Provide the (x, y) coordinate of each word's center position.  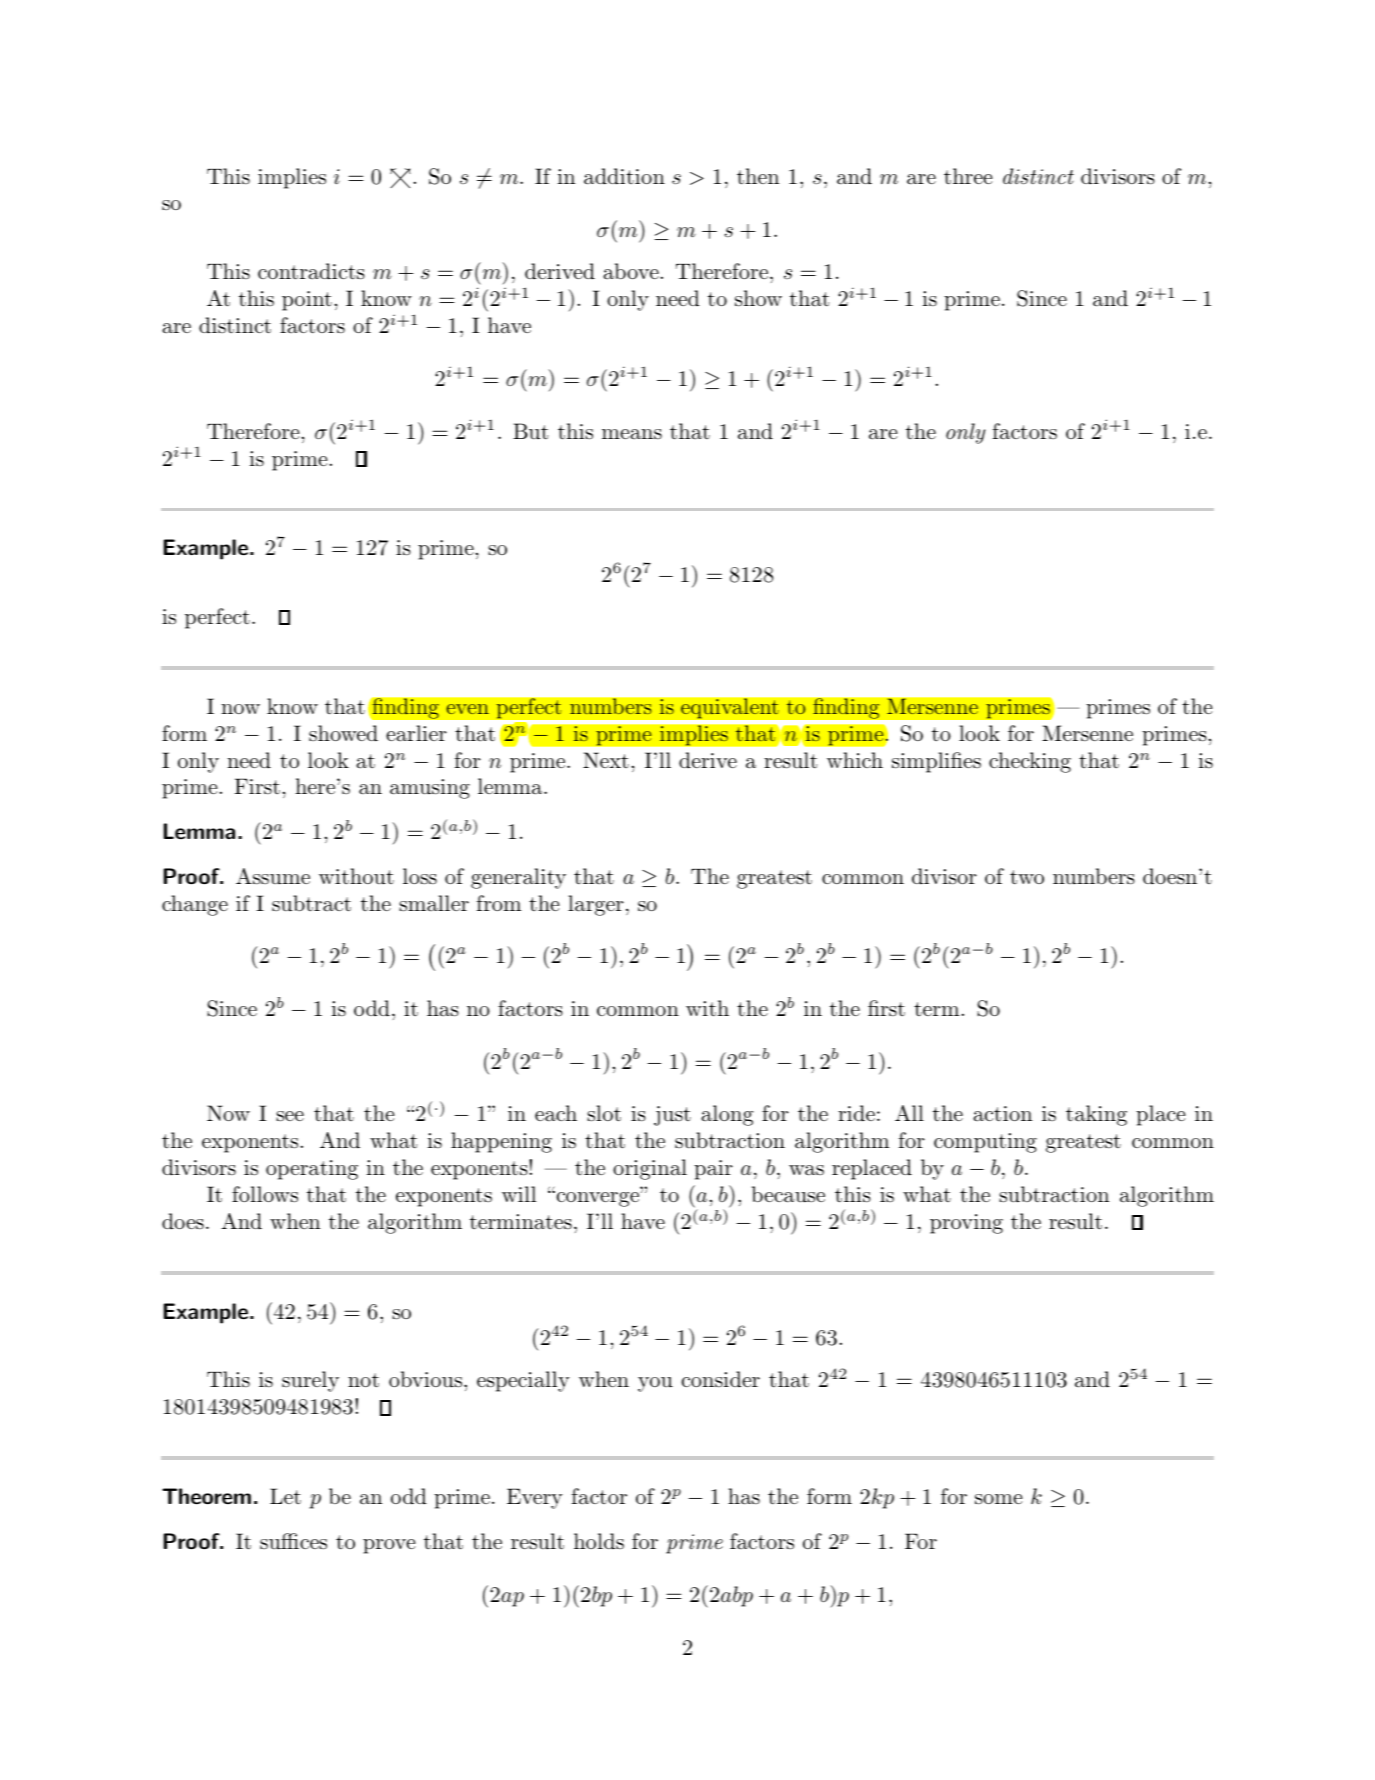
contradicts (311, 271)
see (290, 1116)
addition (624, 176)
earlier (416, 733)
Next (606, 760)
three (968, 176)
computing (985, 1143)
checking (1030, 762)
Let (285, 1496)
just (672, 1116)
